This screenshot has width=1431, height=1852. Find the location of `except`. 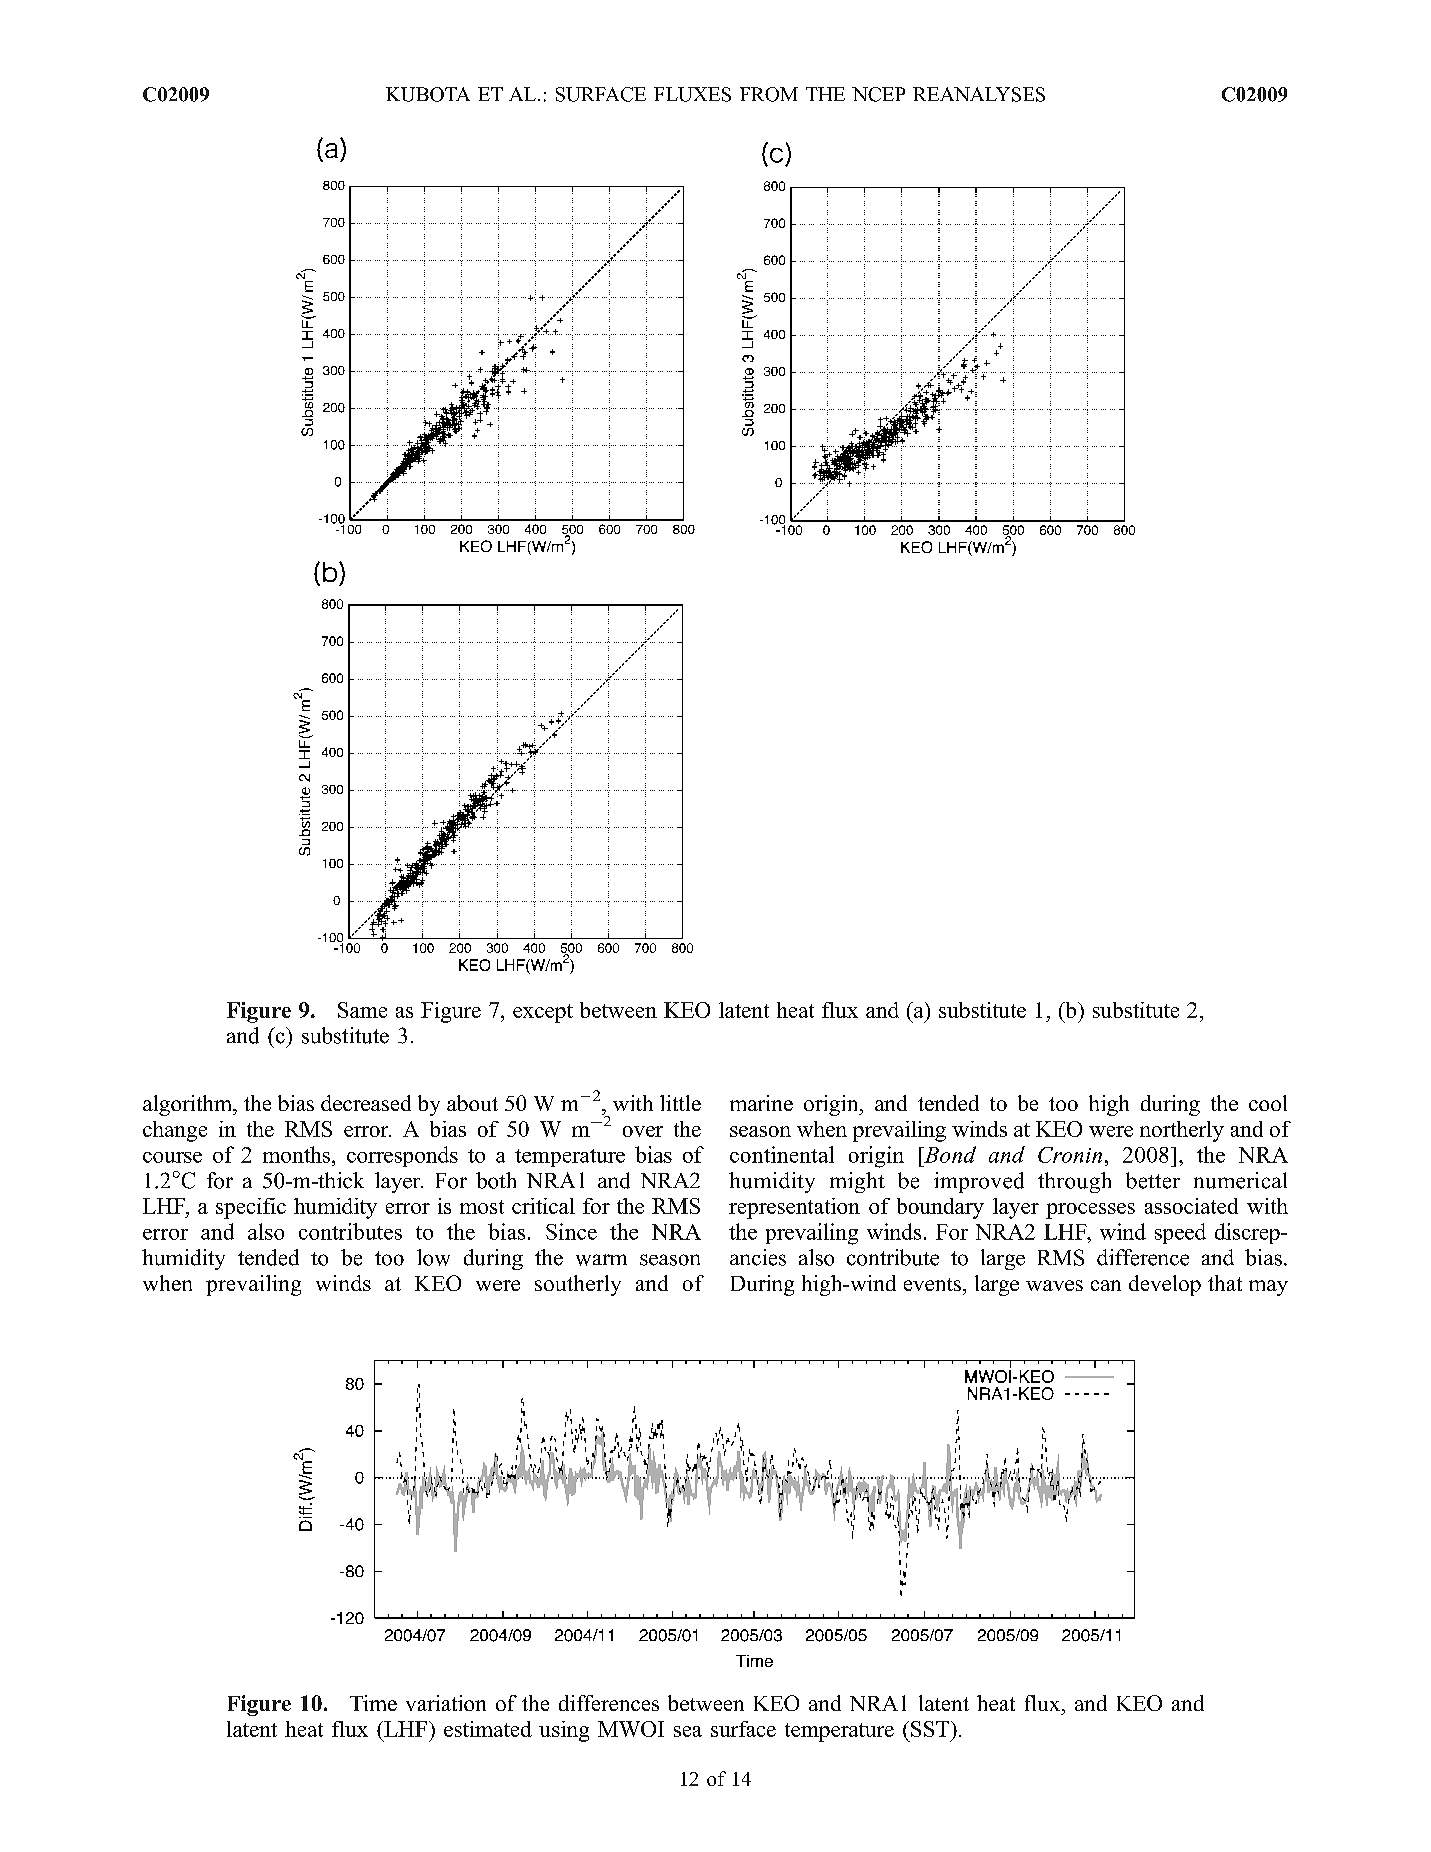

except is located at coordinates (543, 1013).
